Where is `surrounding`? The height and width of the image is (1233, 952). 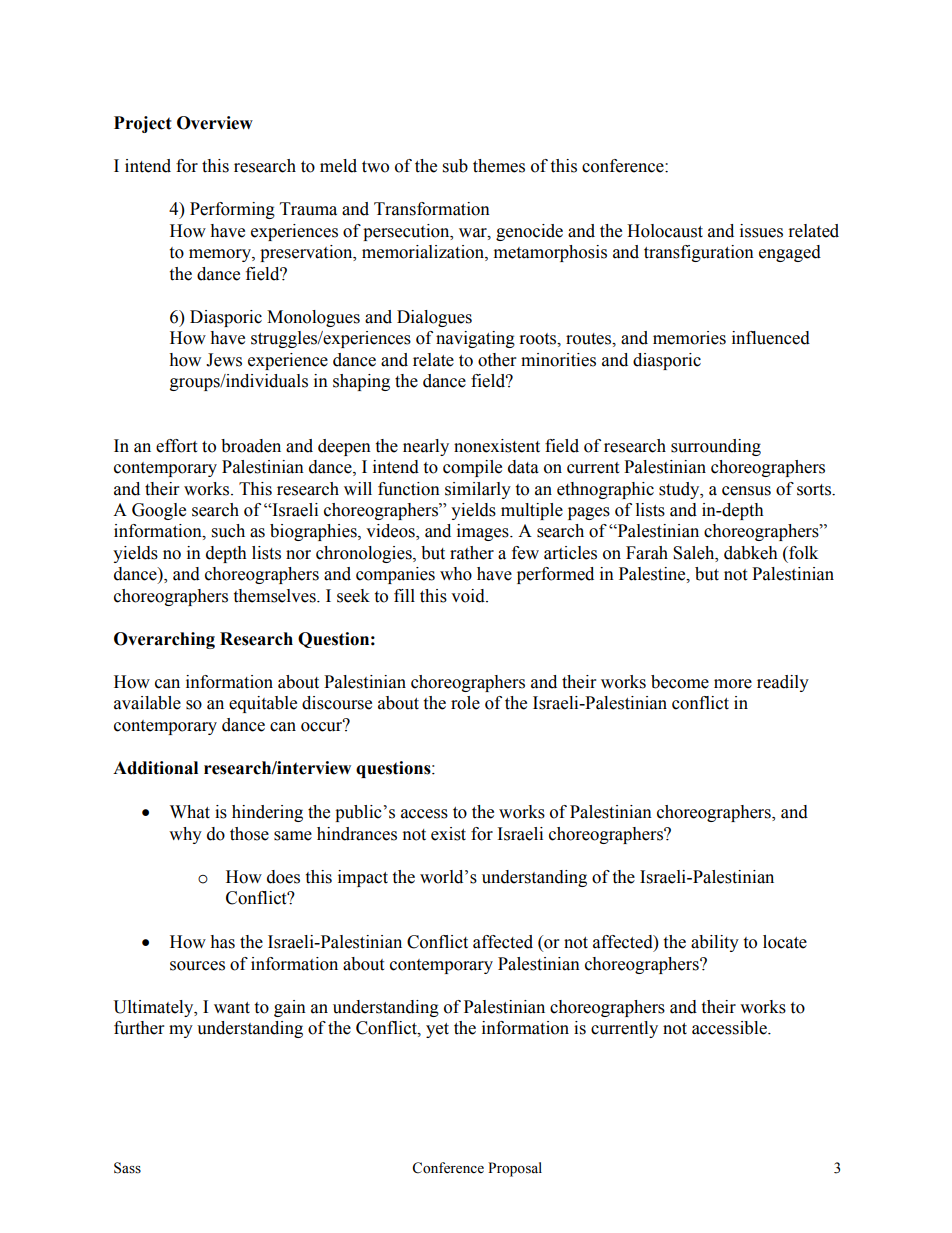 surrounding is located at coordinates (716, 447).
